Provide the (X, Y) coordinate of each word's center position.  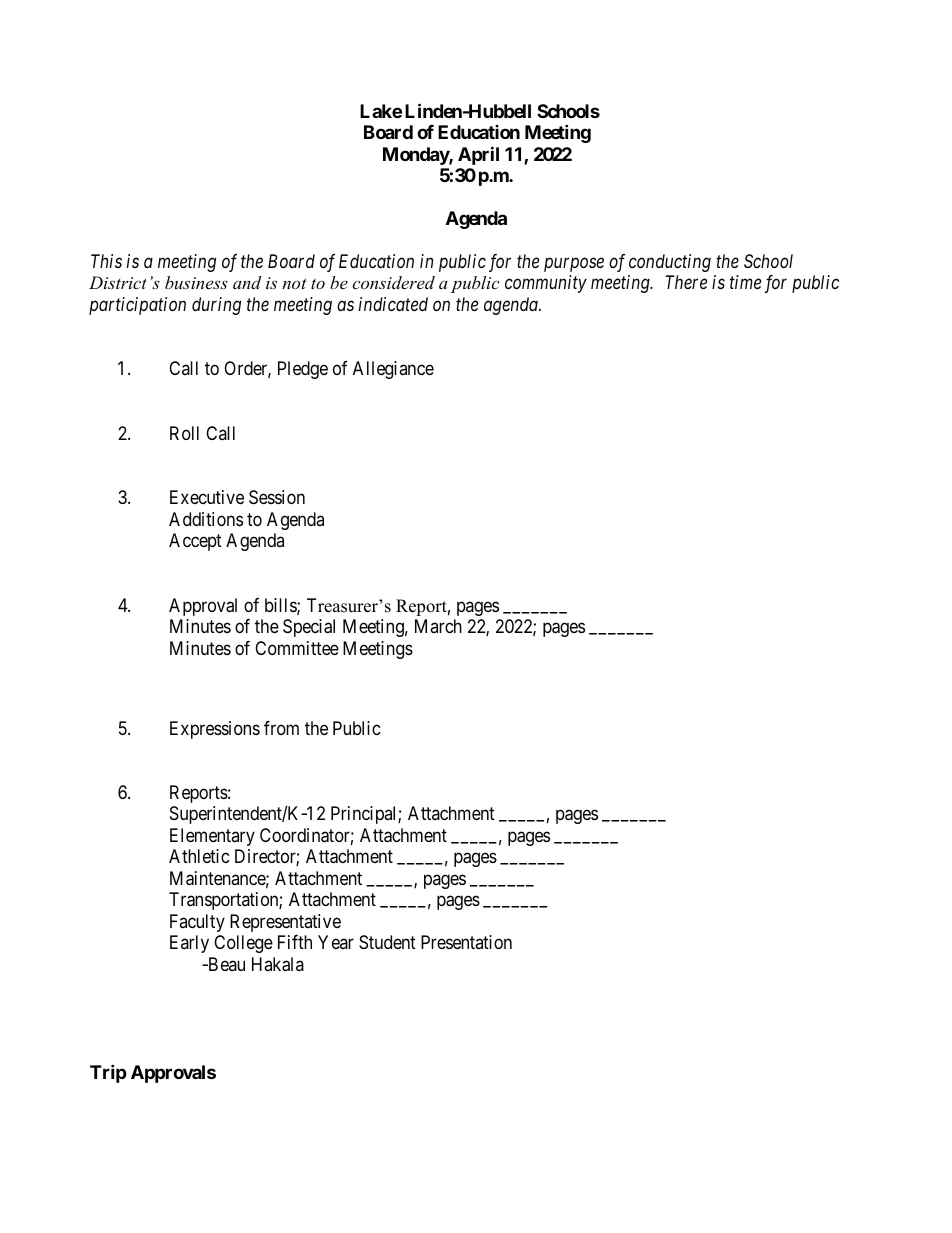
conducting (670, 263)
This (106, 261)
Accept (195, 542)
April (478, 155)
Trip (108, 1073)
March (438, 626)
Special (309, 628)
